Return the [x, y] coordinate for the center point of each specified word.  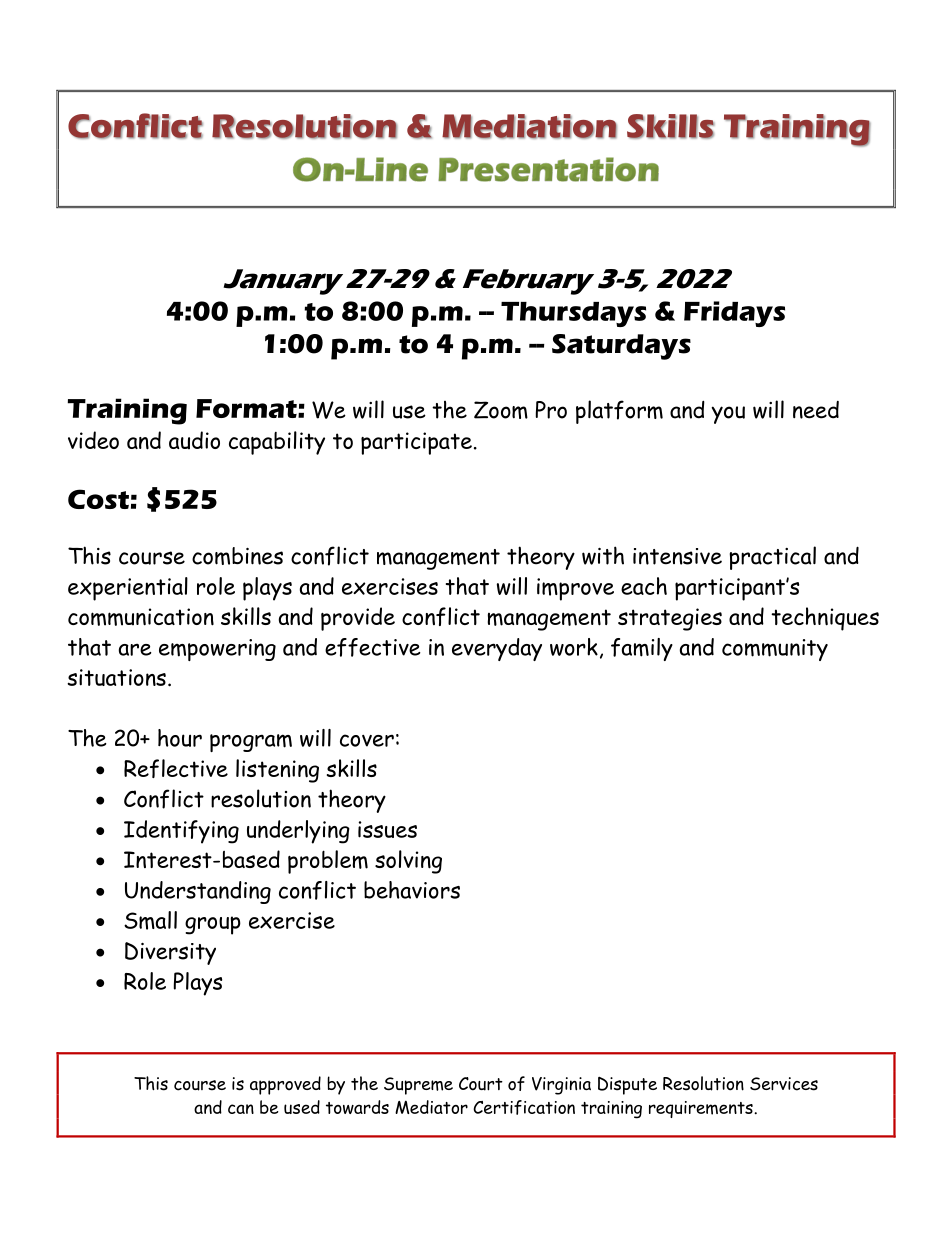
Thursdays [573, 314]
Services [784, 1084]
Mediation [529, 126]
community [775, 650]
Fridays [734, 314]
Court [481, 1084]
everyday [497, 649]
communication [141, 617]
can [241, 1109]
